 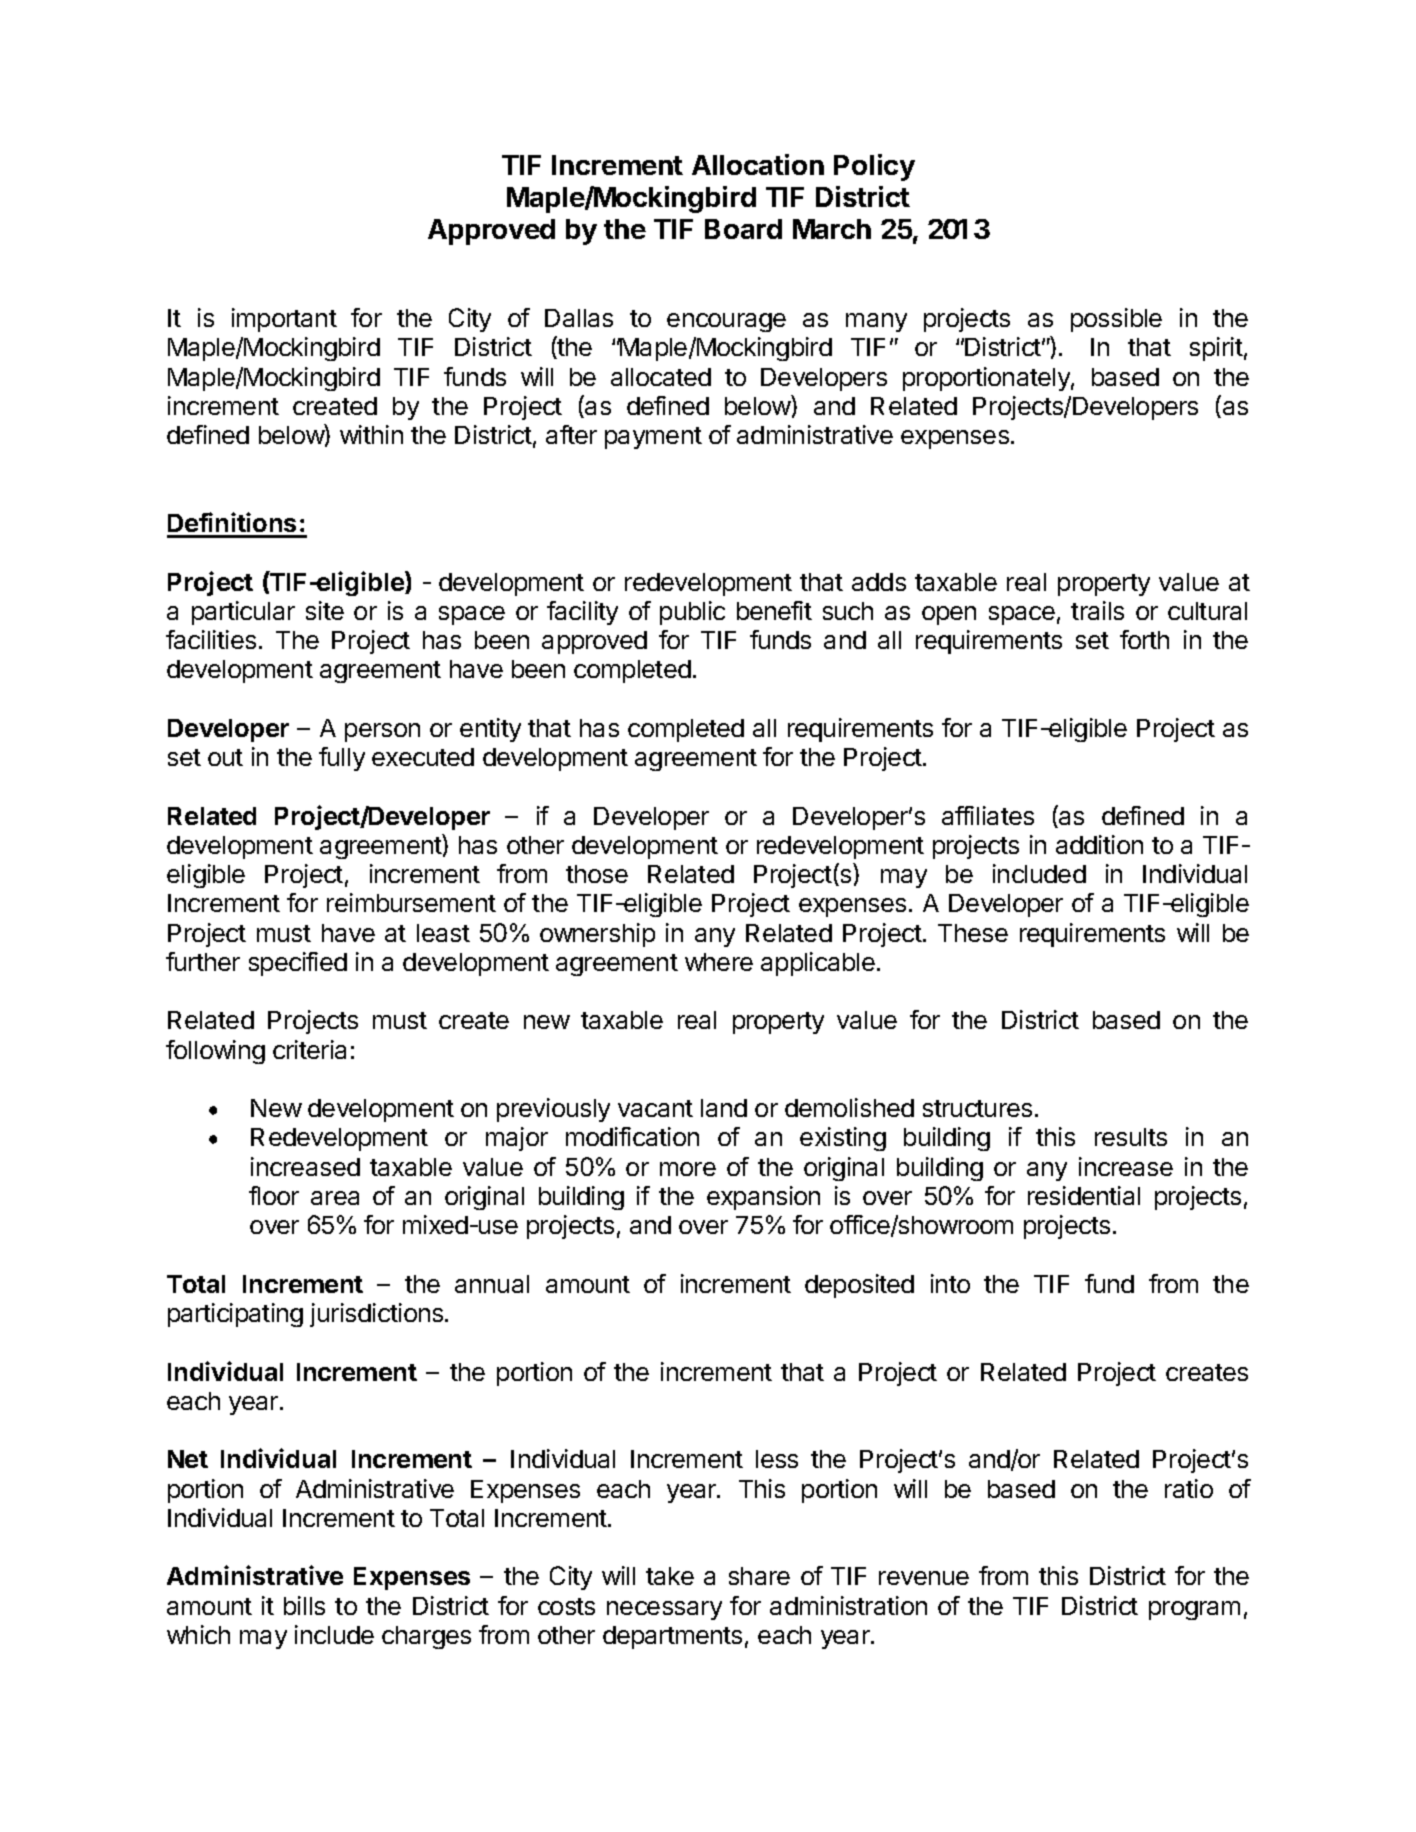 What do you see at coordinates (670, 1576) in the screenshot?
I see `take` at bounding box center [670, 1576].
